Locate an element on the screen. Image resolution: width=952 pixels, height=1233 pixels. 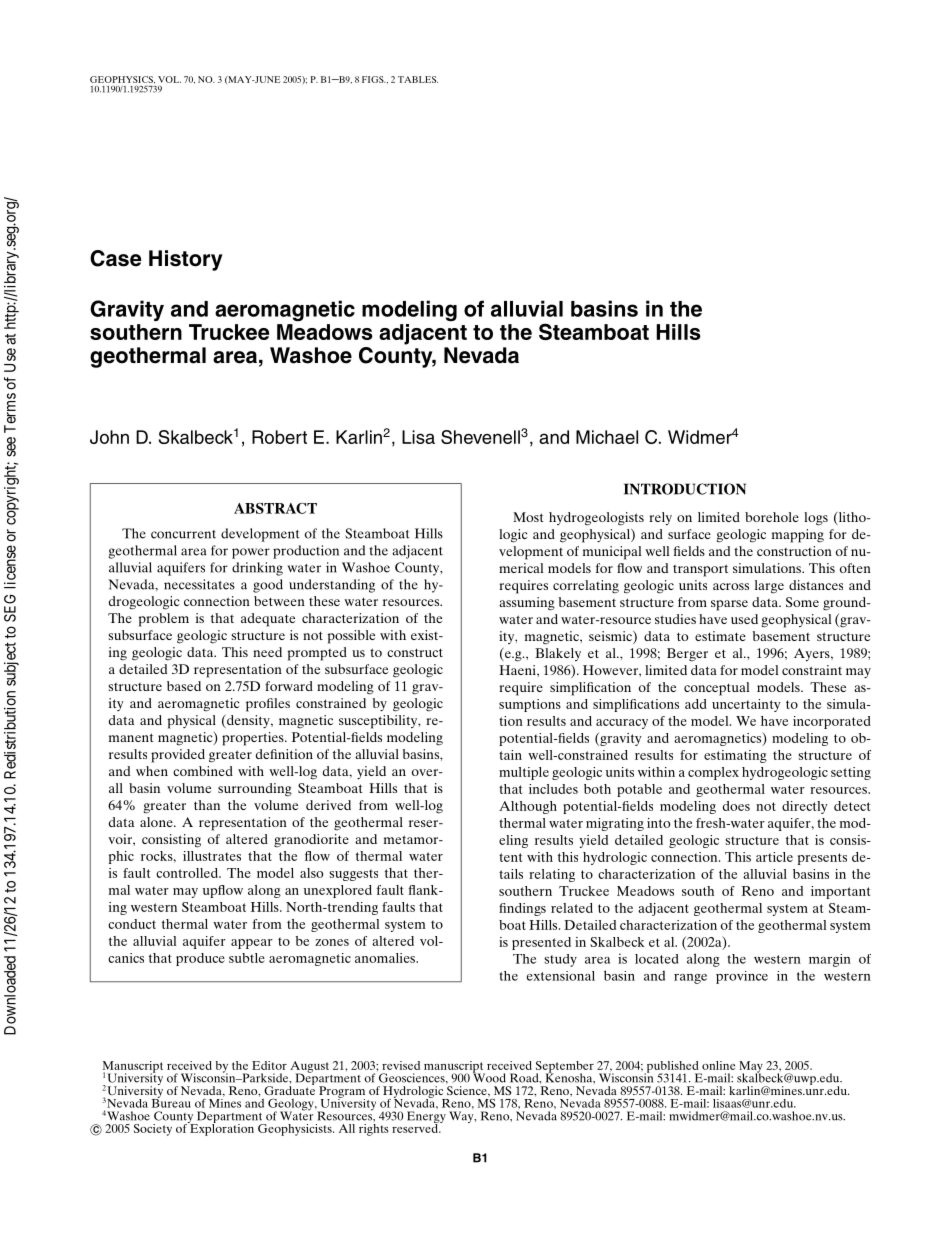
borehole is located at coordinates (772, 517).
